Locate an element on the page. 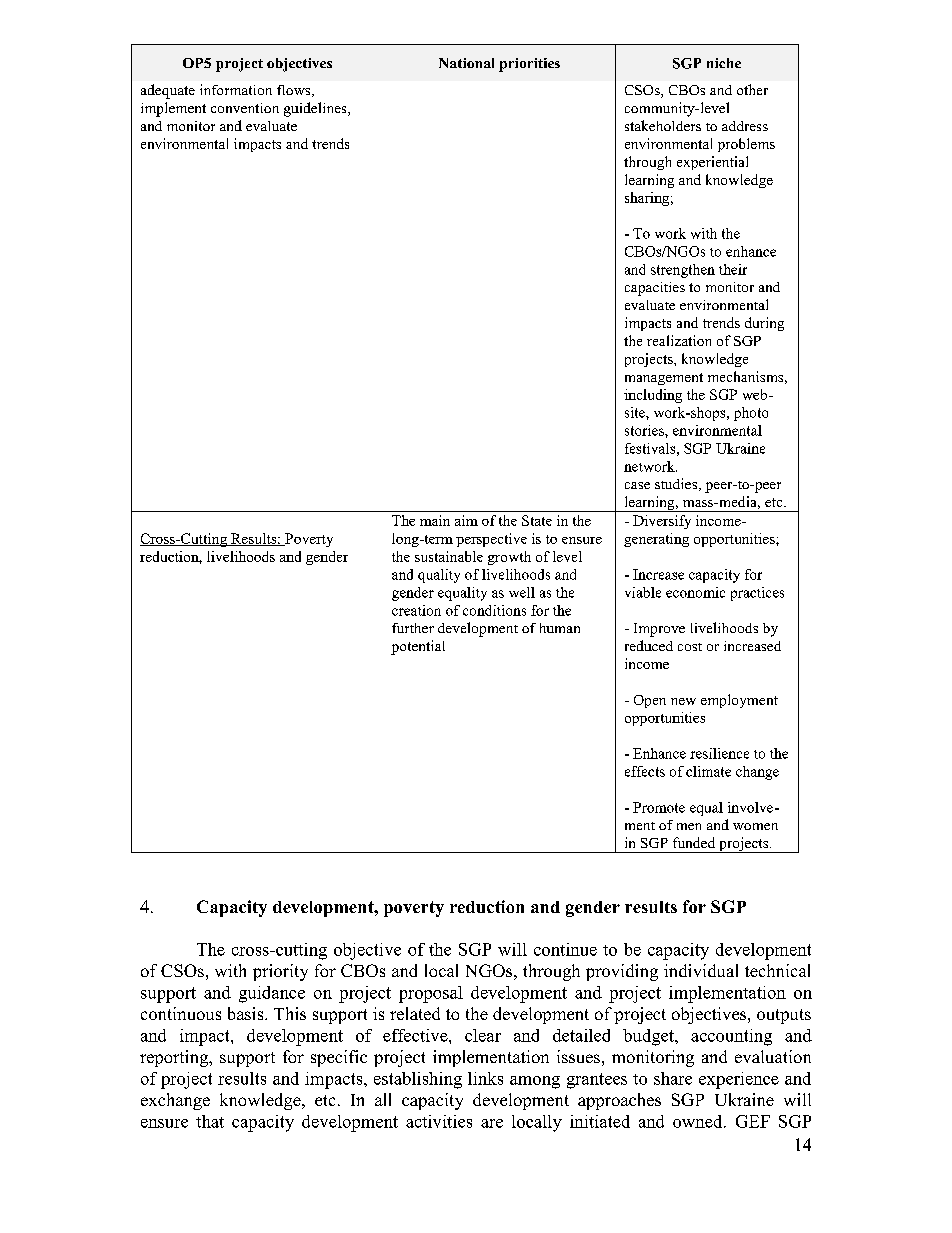 Image resolution: width=952 pixels, height=1233 pixels. further is located at coordinates (413, 628).
